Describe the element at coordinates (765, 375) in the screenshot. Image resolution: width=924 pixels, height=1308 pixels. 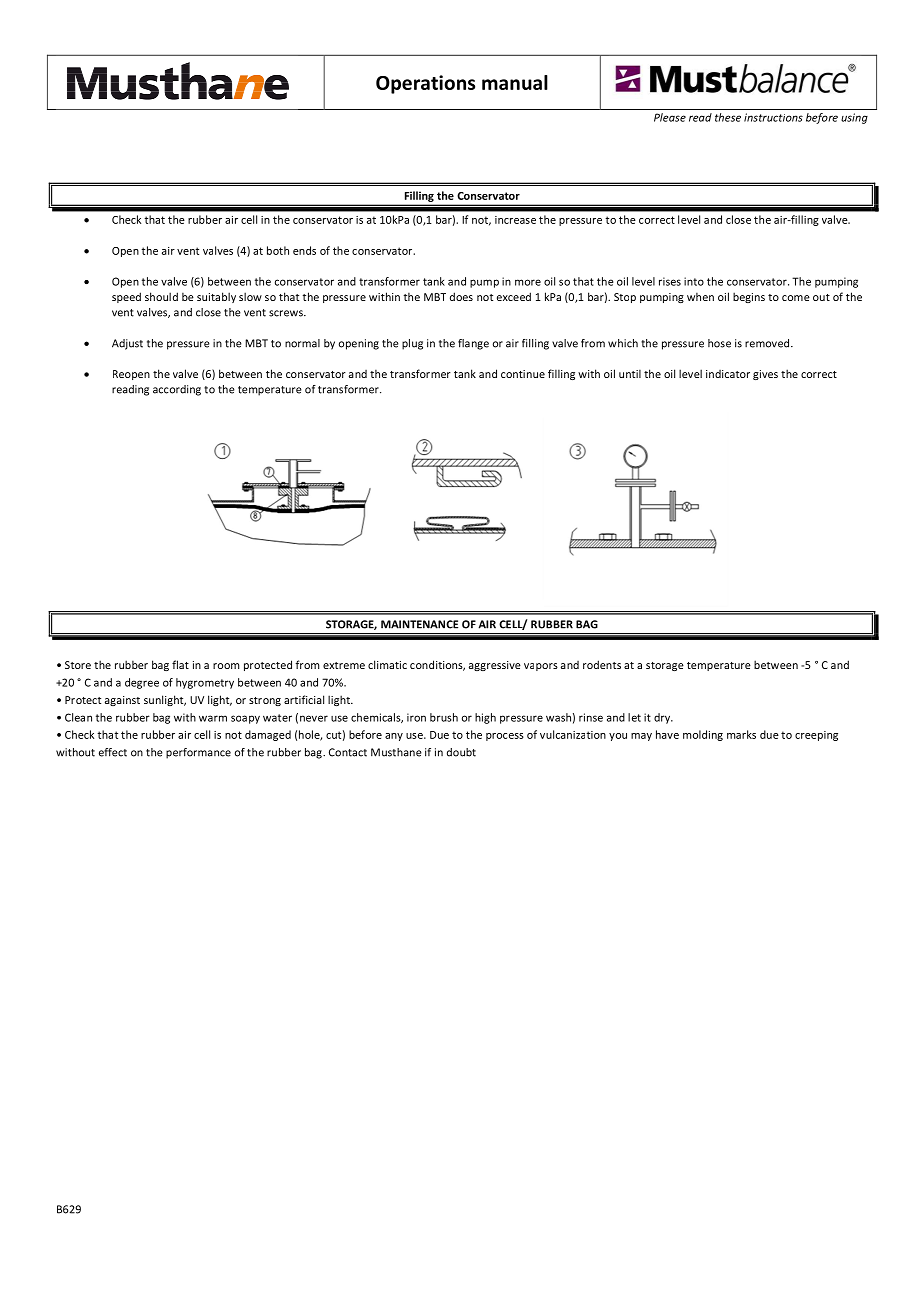
I see `gives` at that location.
